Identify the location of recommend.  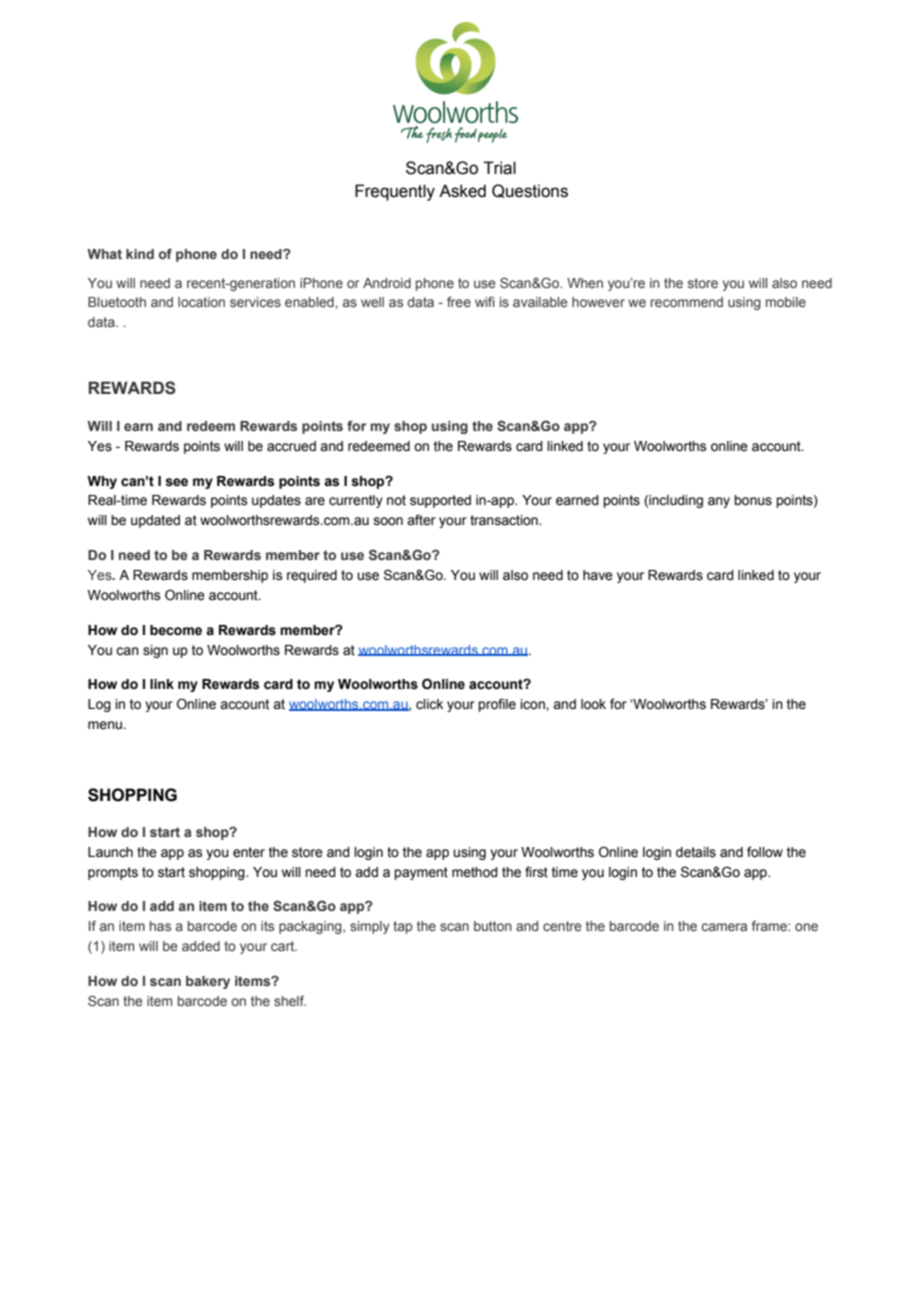
(687, 302).
